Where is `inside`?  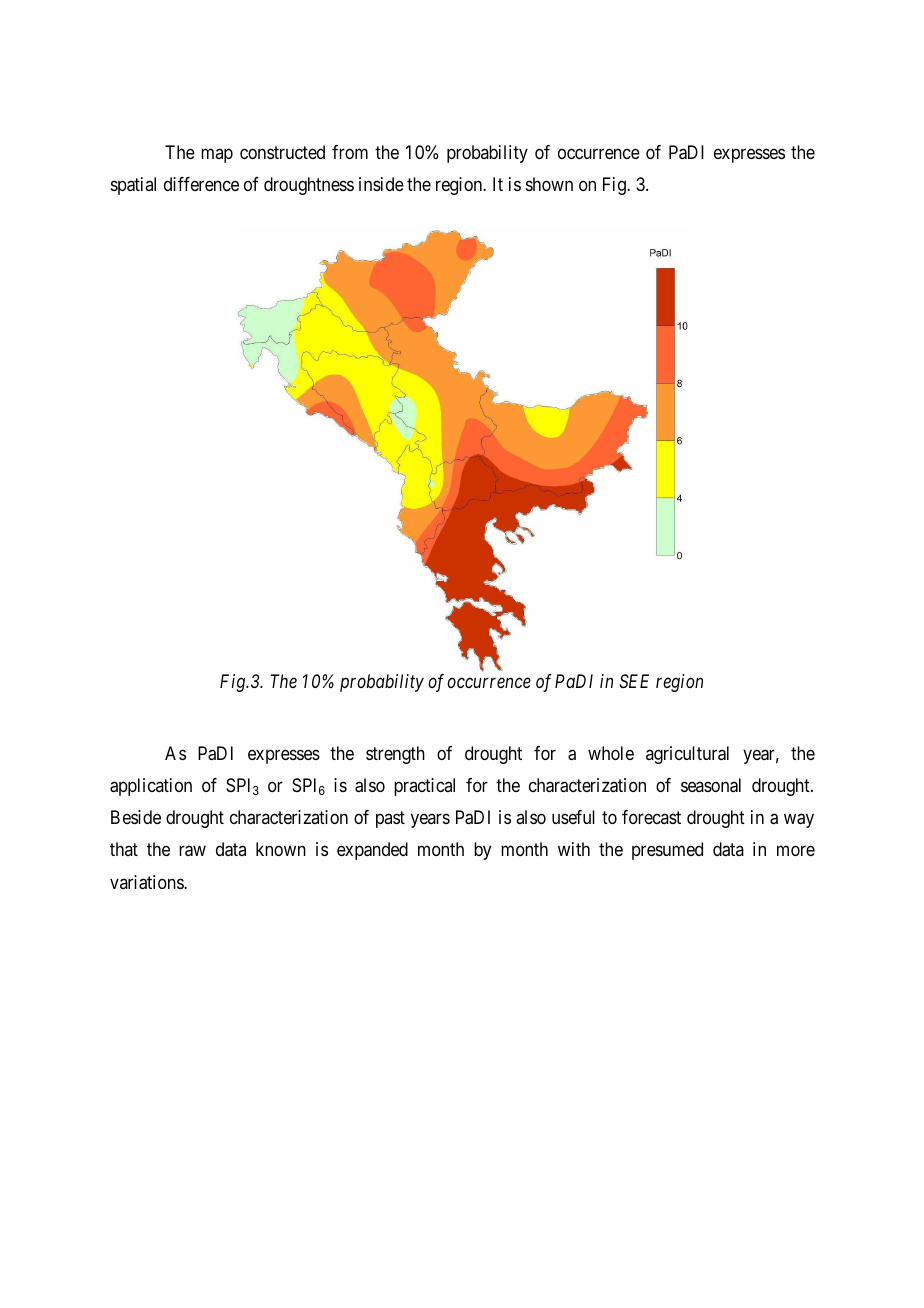
inside is located at coordinates (381, 184).
